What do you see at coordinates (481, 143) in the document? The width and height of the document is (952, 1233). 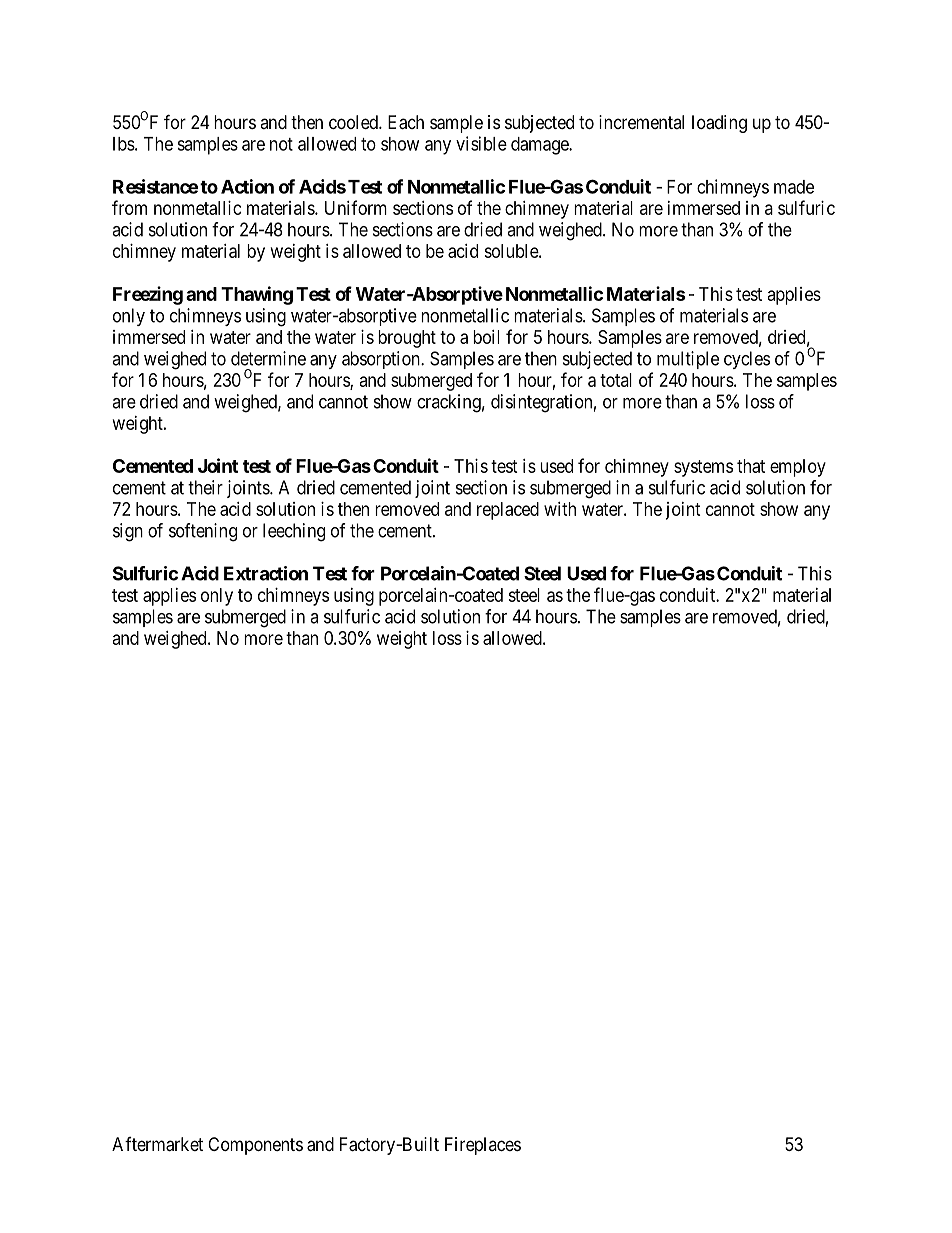 I see `visible` at bounding box center [481, 143].
